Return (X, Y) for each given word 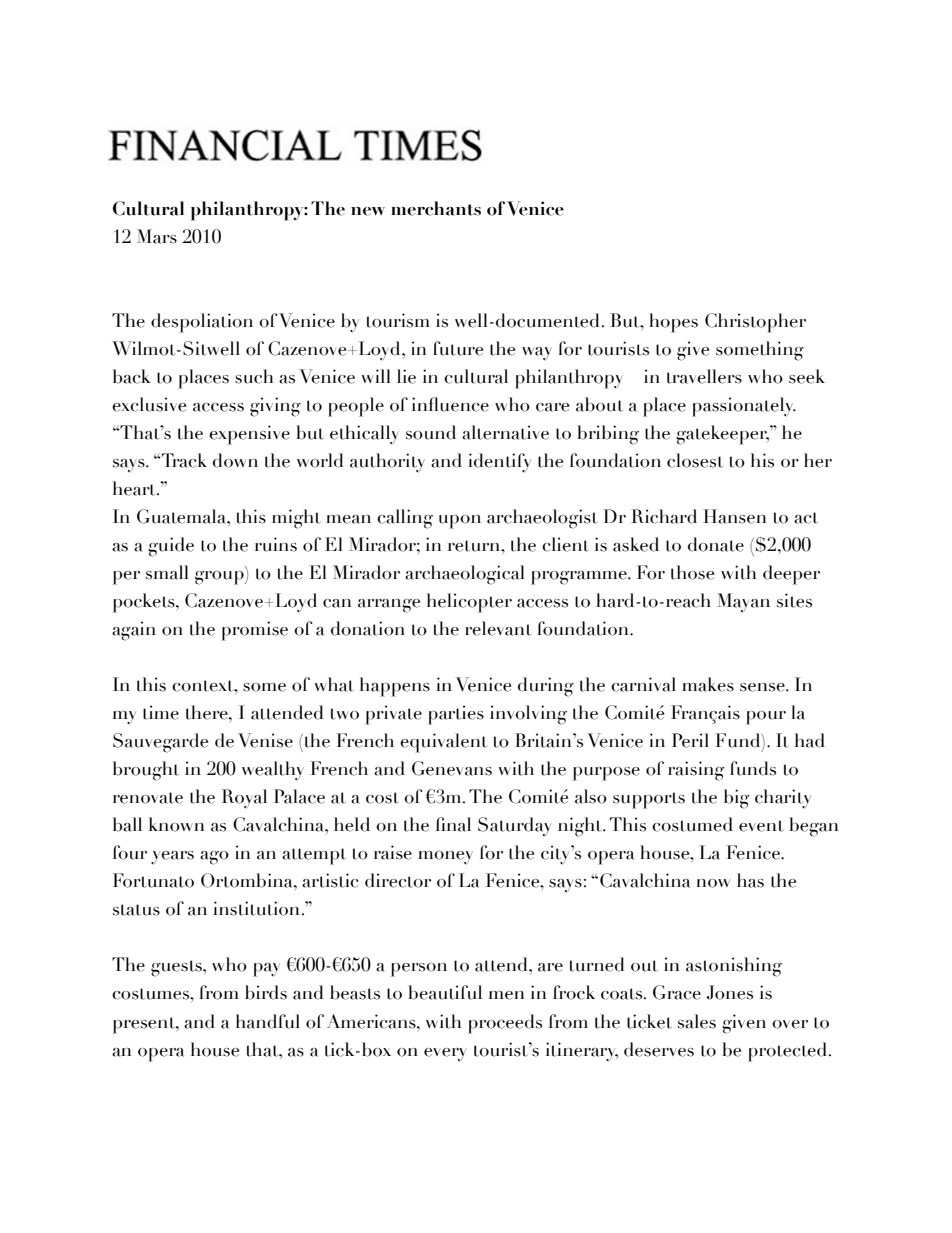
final (453, 824)
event (761, 826)
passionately (744, 407)
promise (254, 631)
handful (268, 1021)
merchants (436, 208)
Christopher (755, 323)
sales (697, 1021)
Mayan (743, 603)
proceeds (505, 1024)
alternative (505, 432)
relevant (498, 628)
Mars (157, 236)
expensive (249, 435)
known (176, 824)
